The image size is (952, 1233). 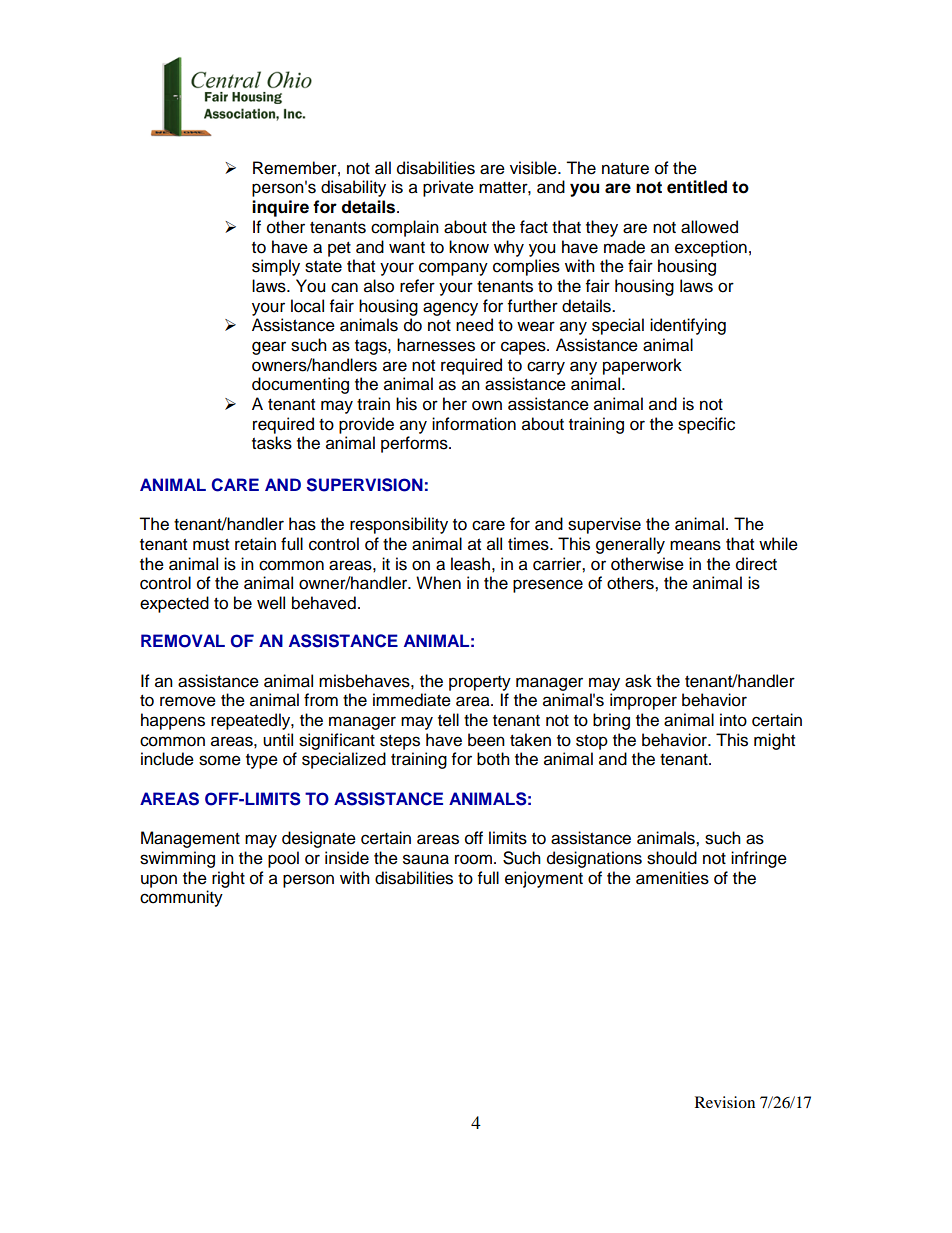 I want to click on property, so click(x=480, y=683).
